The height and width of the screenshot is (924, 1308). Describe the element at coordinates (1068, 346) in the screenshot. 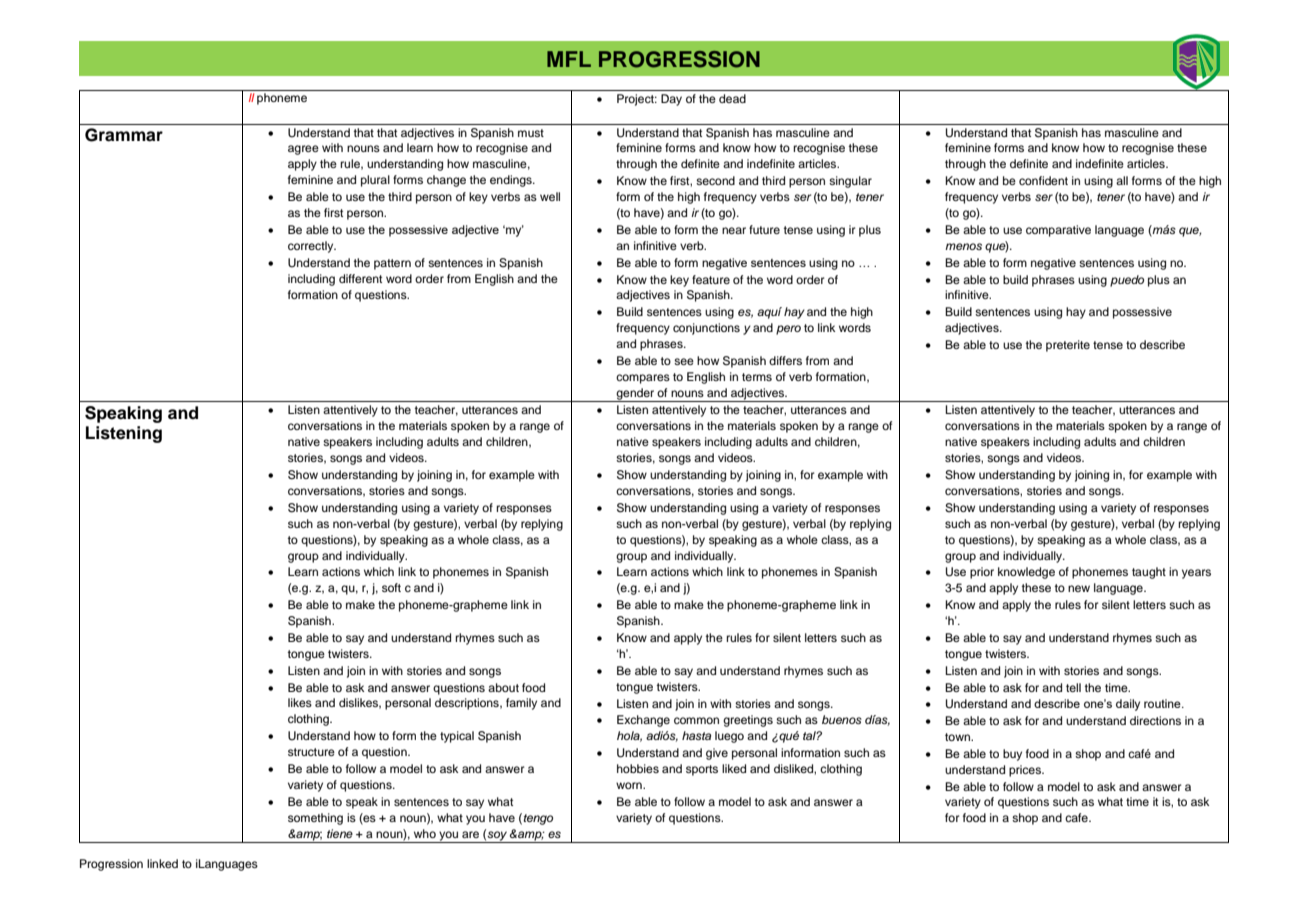

I see `preterite` at that location.
